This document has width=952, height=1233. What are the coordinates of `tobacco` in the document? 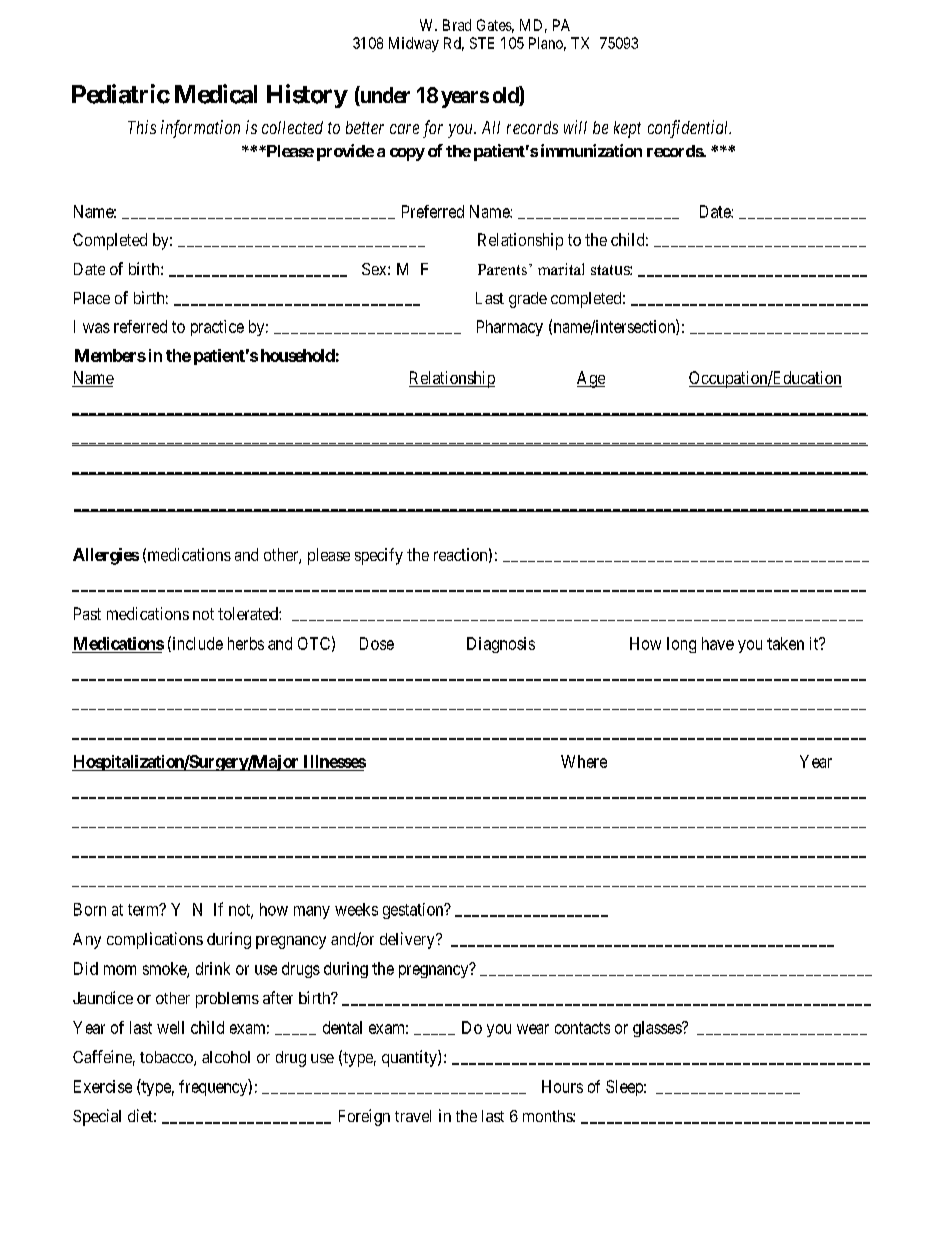 It's located at (167, 1058).
